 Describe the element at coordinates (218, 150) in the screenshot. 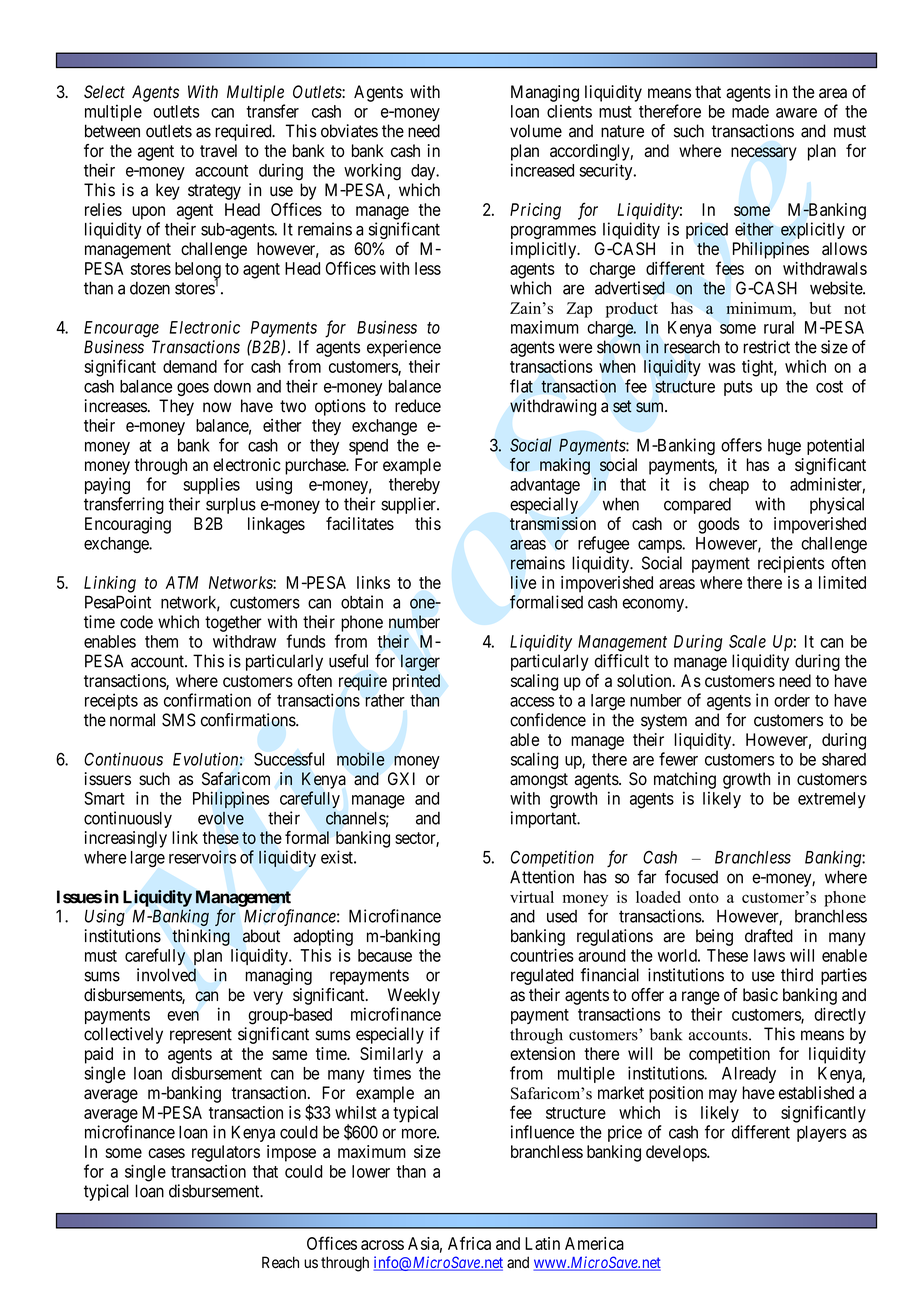

I see `travel` at that location.
